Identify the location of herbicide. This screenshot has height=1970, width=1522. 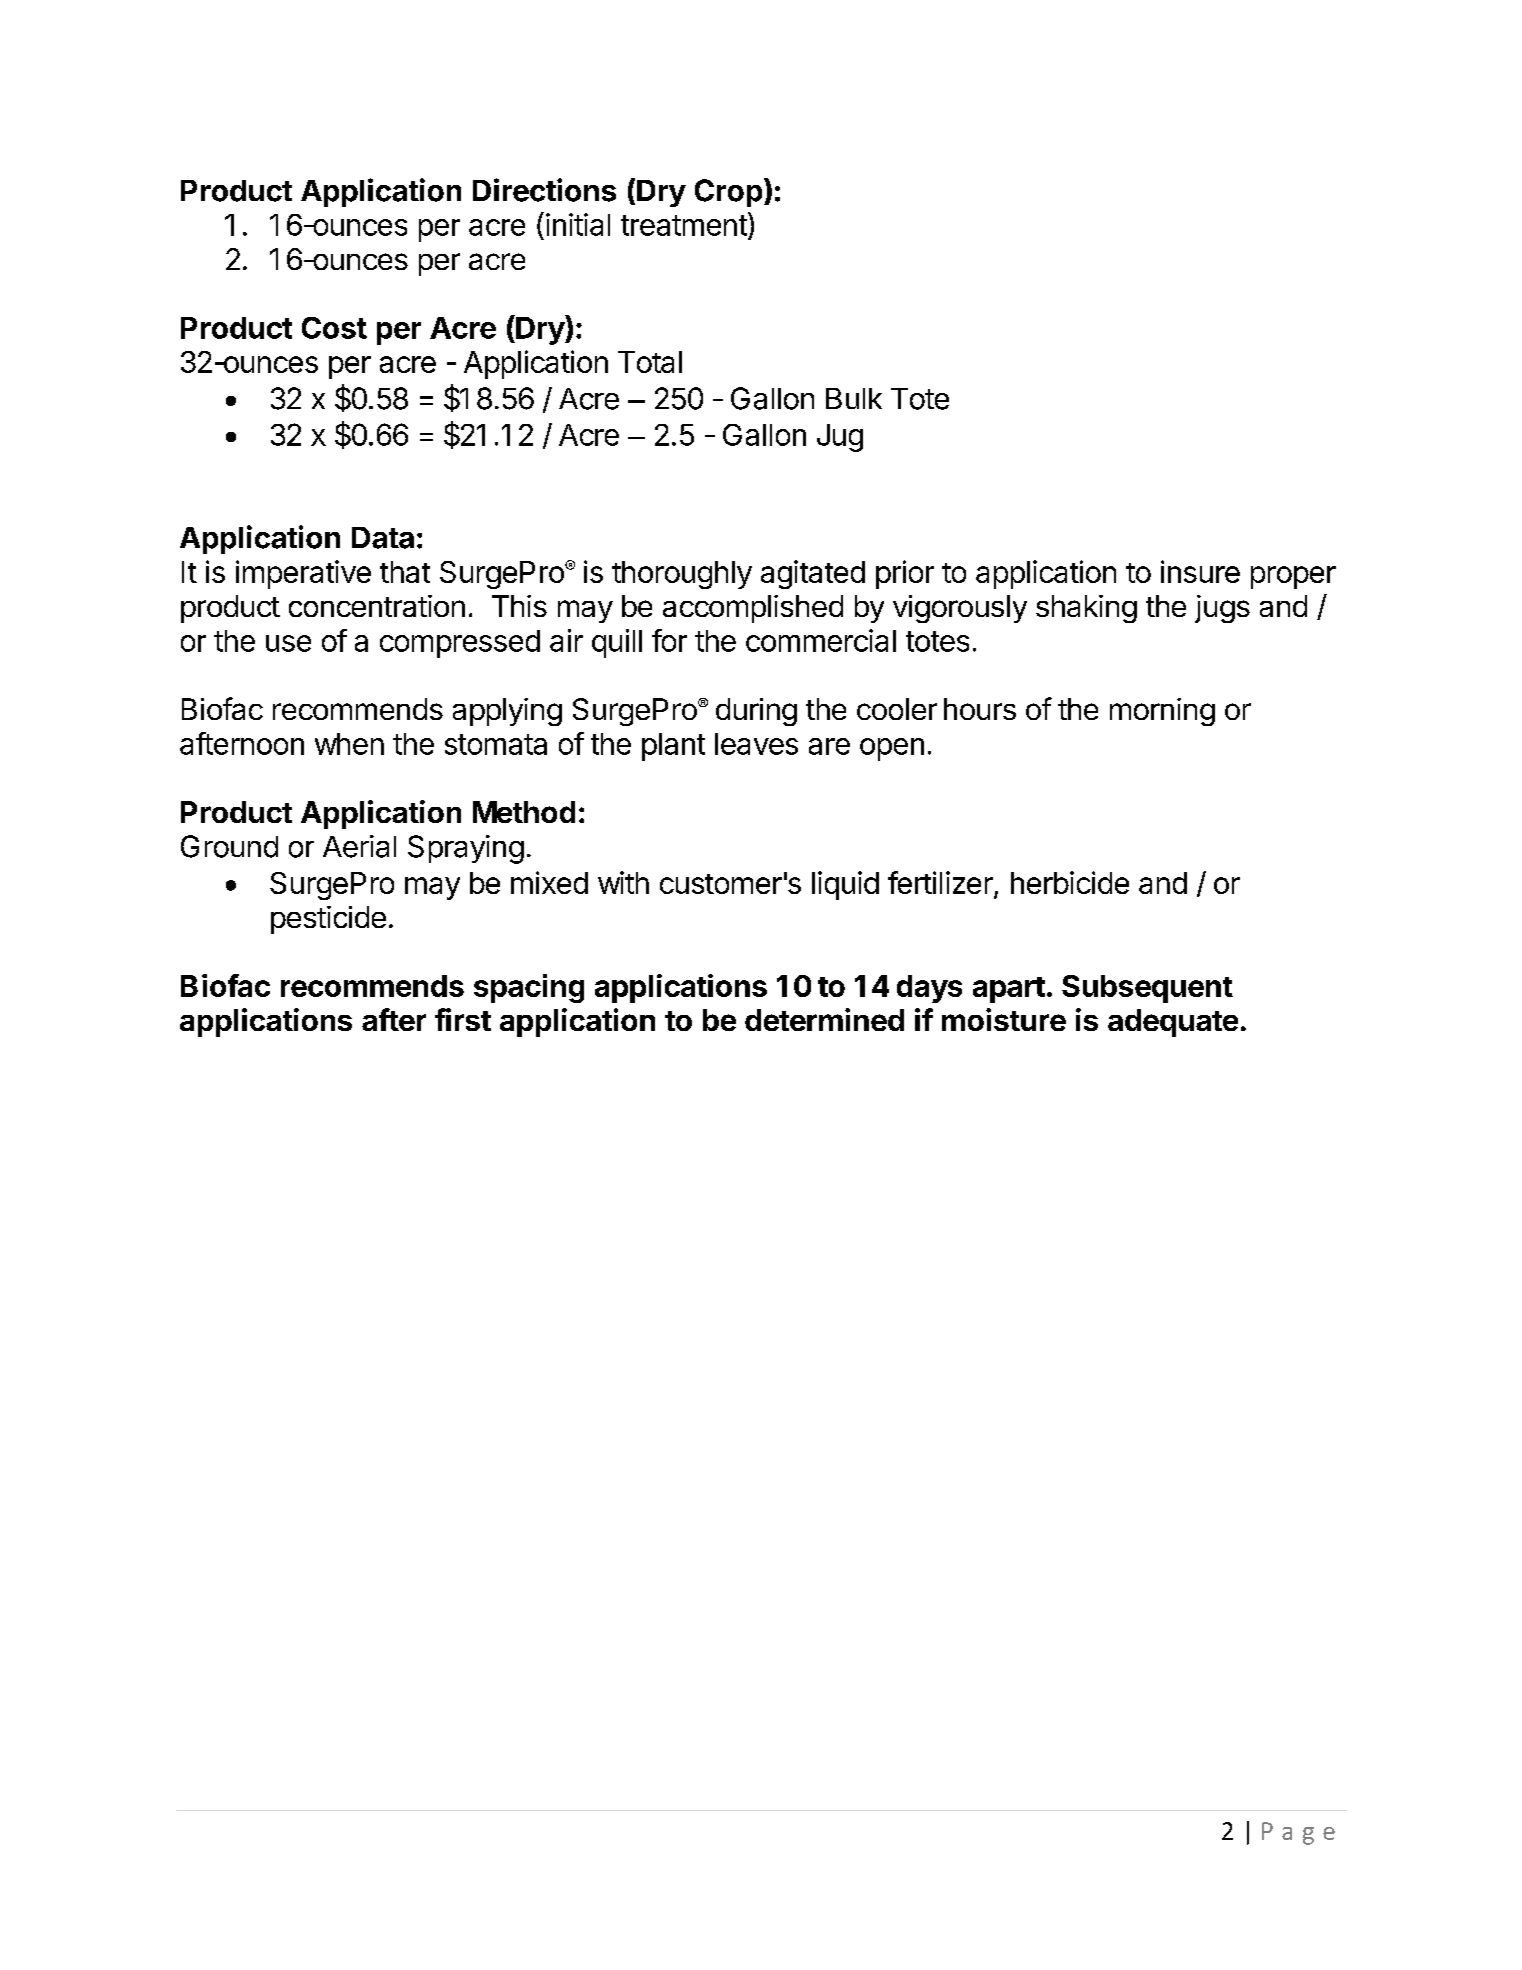
(1070, 882).
